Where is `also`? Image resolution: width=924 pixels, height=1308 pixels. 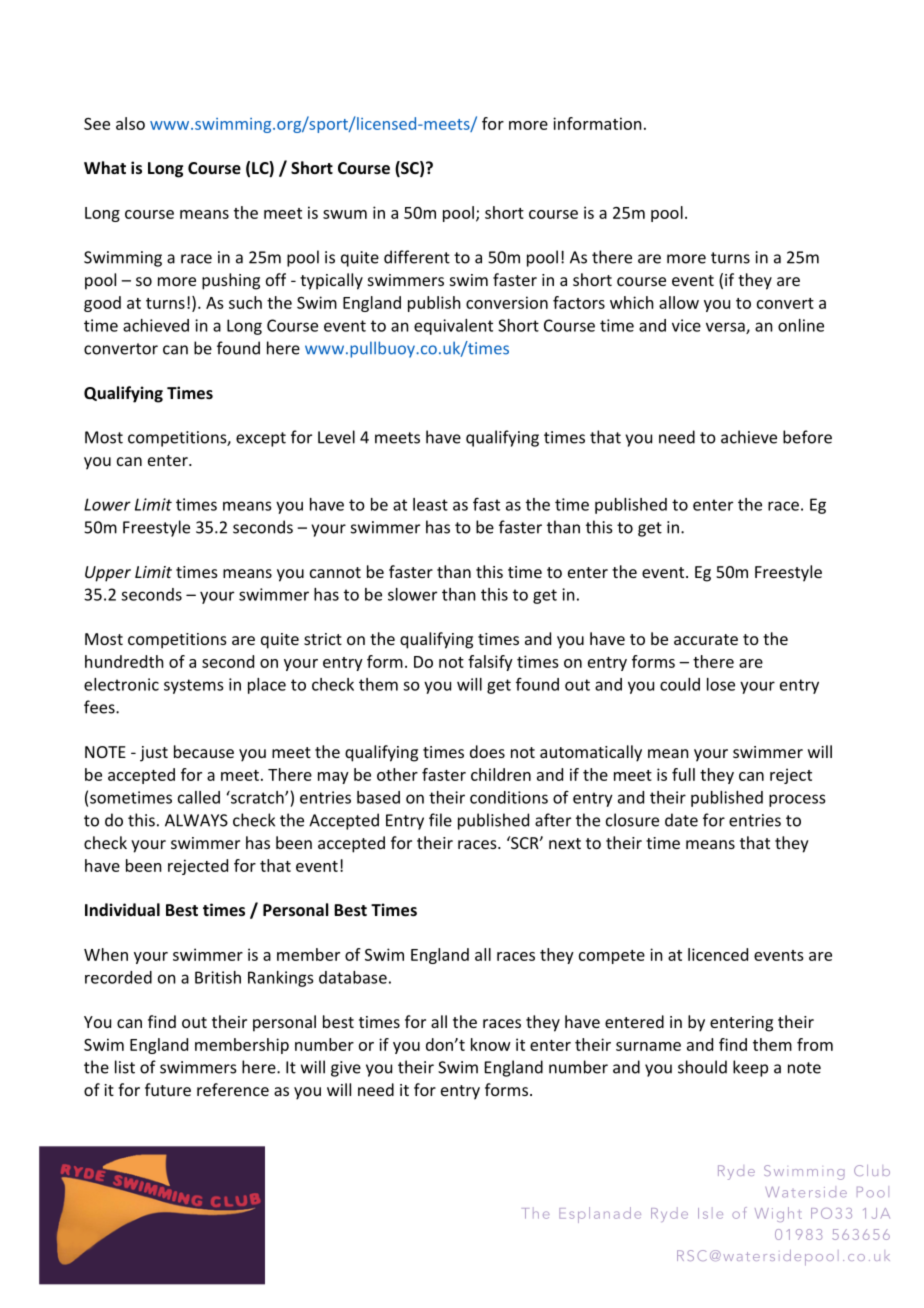 also is located at coordinates (130, 123).
